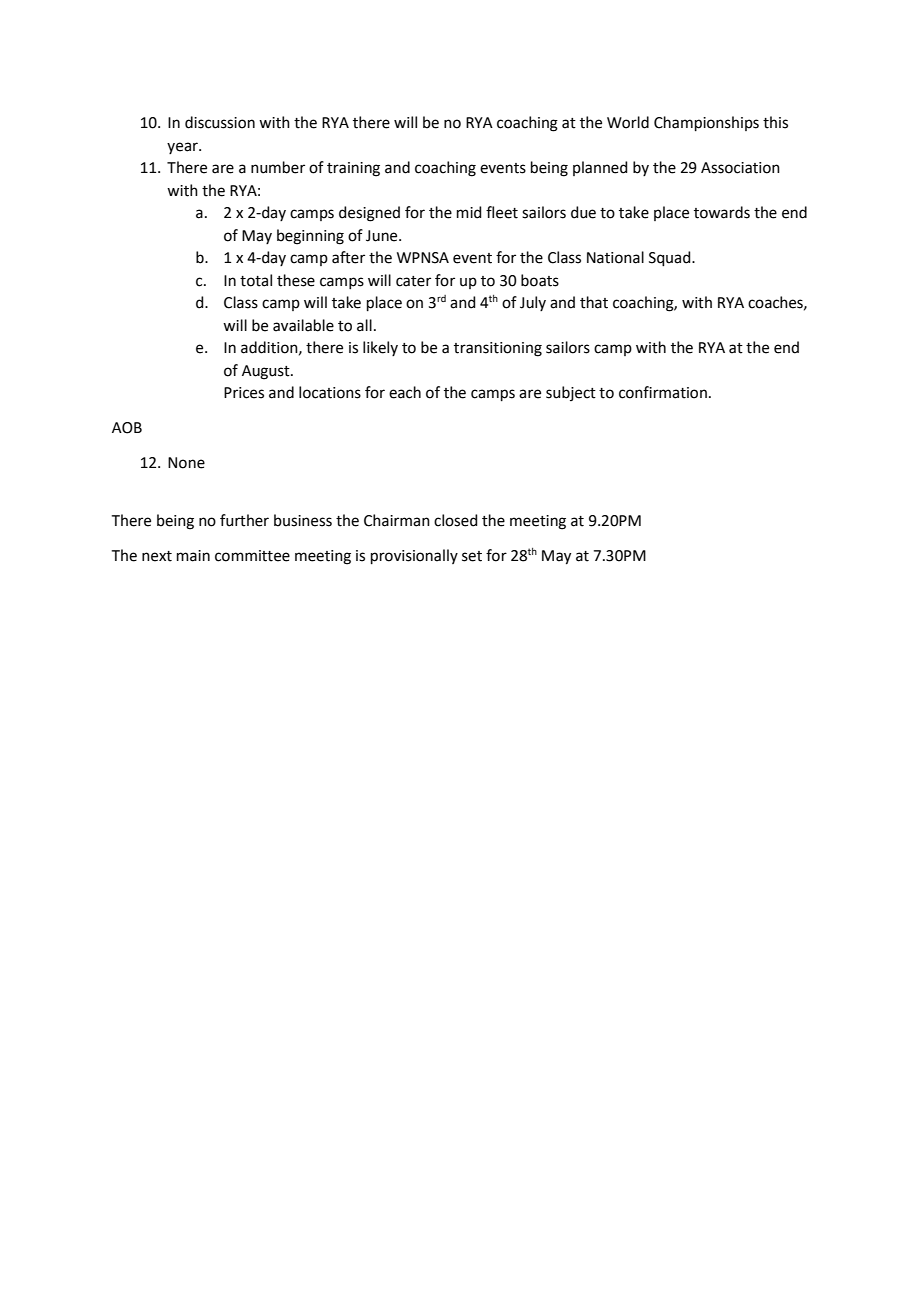  What do you see at coordinates (220, 122) in the screenshot?
I see `discussion` at bounding box center [220, 122].
